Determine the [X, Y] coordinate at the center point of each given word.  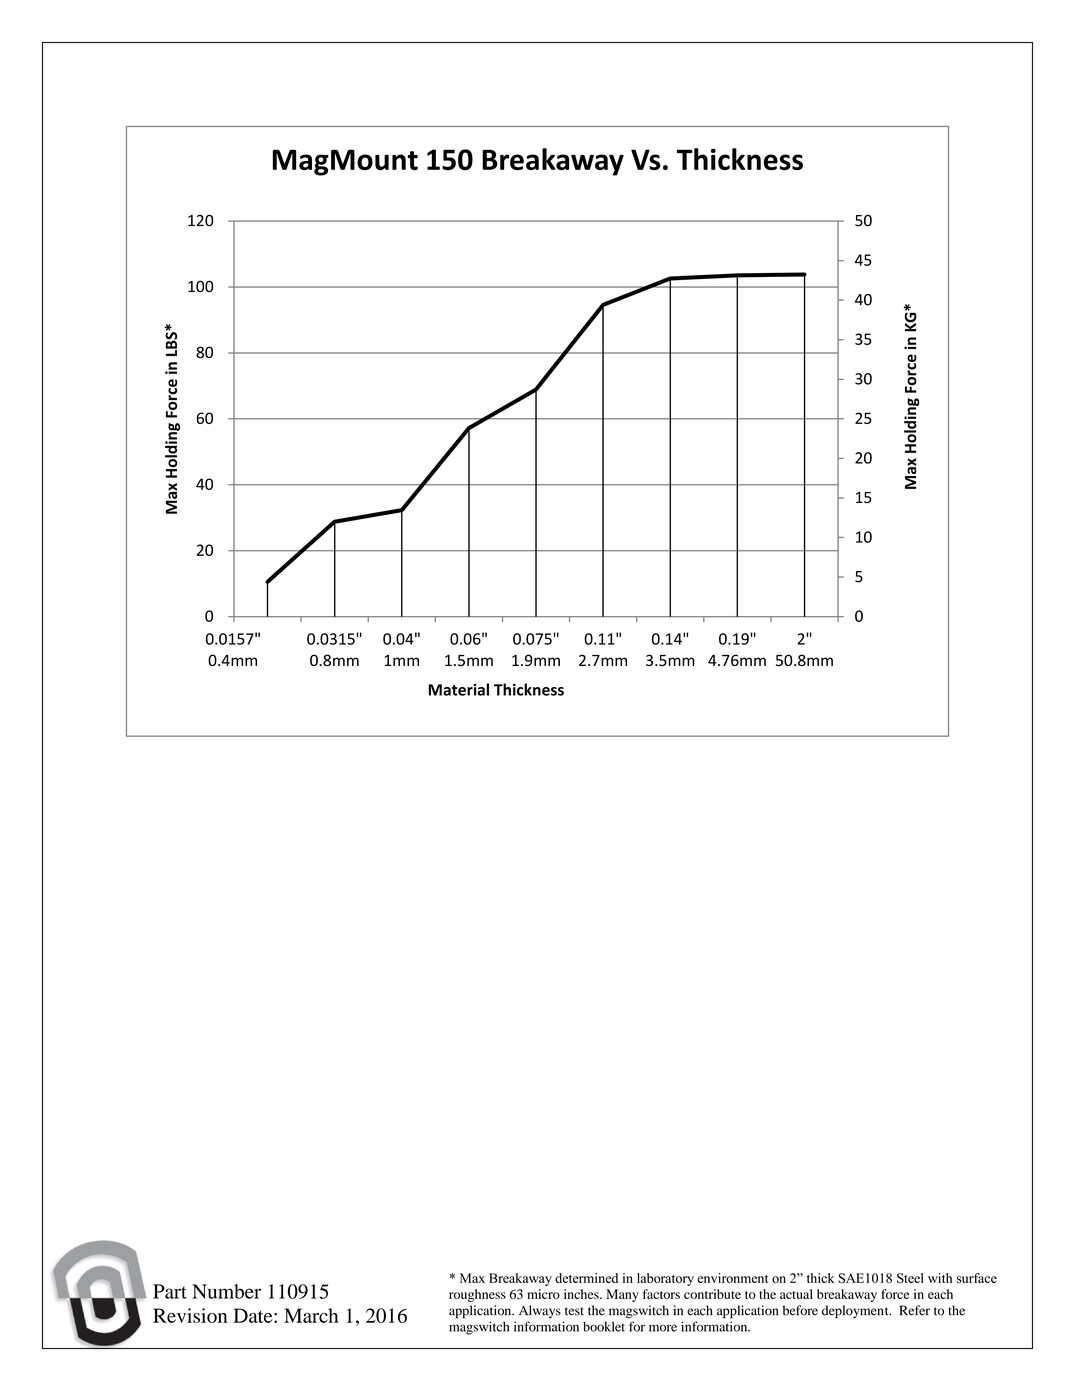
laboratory [665, 1279]
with [940, 1278]
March [311, 1315]
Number [226, 1291]
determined [586, 1278]
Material [459, 689]
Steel [910, 1278]
